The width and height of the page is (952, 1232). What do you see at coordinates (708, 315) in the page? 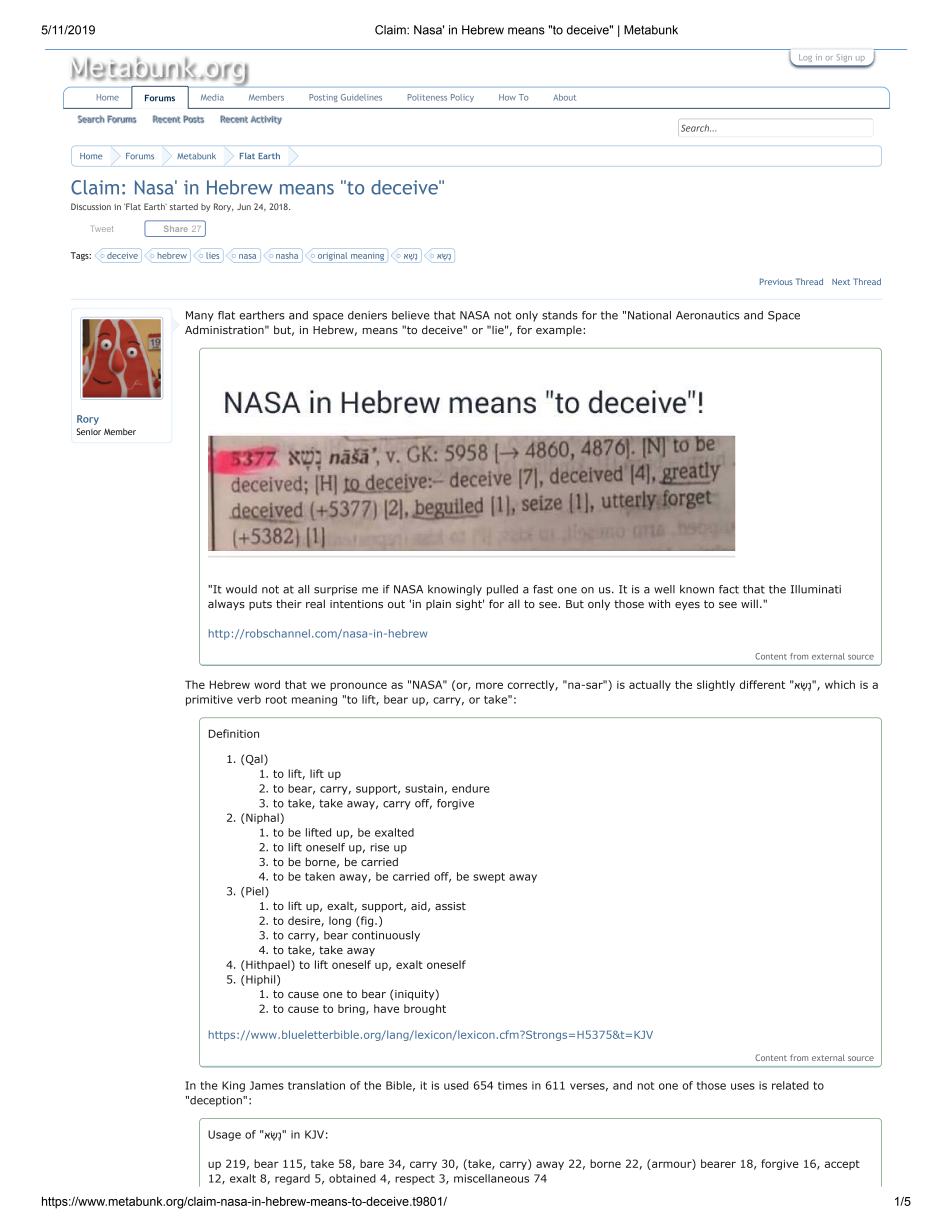
I see `Aeronautics` at bounding box center [708, 315].
